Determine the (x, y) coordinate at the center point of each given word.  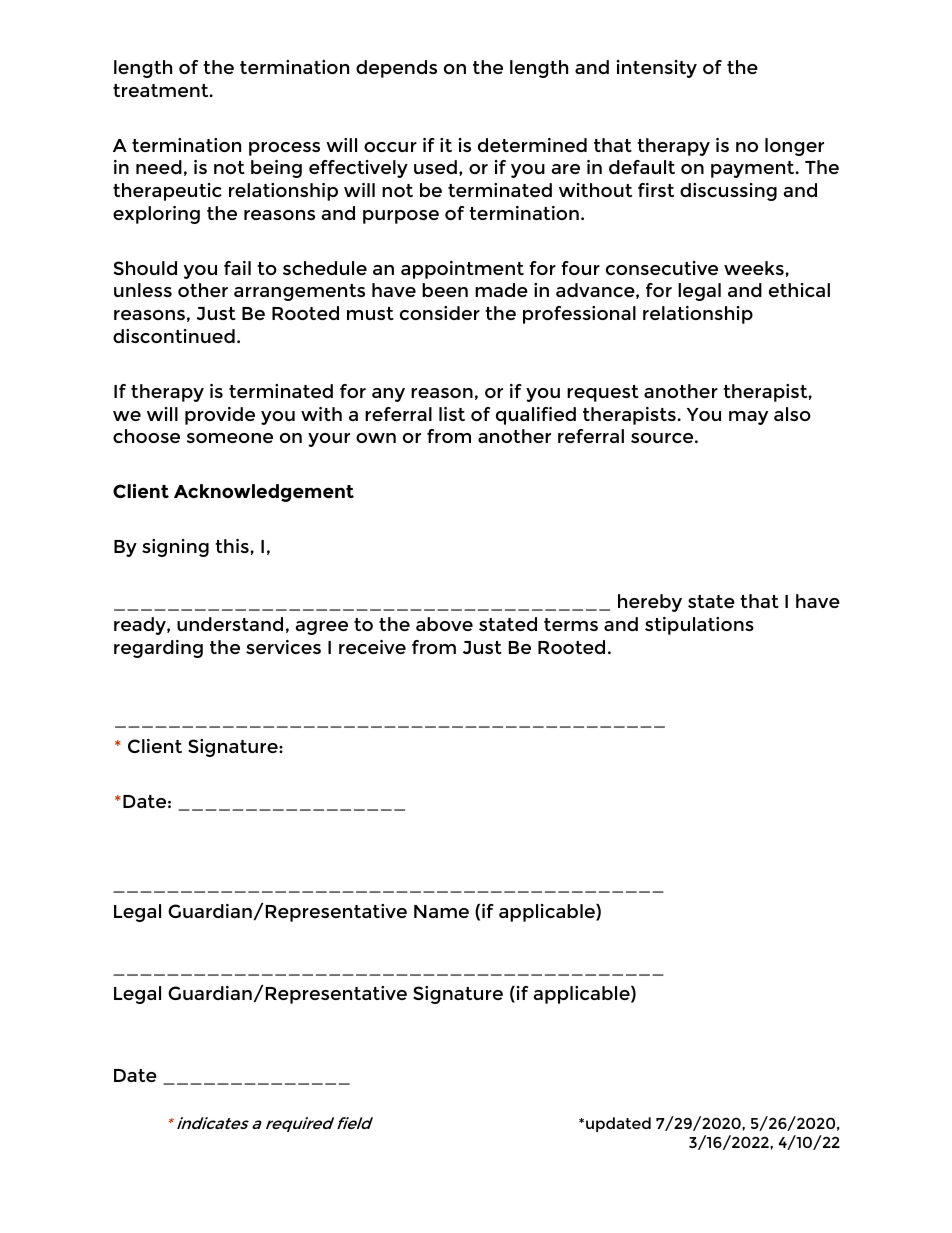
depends (396, 69)
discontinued (174, 336)
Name (441, 911)
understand (230, 624)
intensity (657, 69)
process (284, 149)
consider (440, 313)
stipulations (699, 626)
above (444, 624)
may (748, 418)
